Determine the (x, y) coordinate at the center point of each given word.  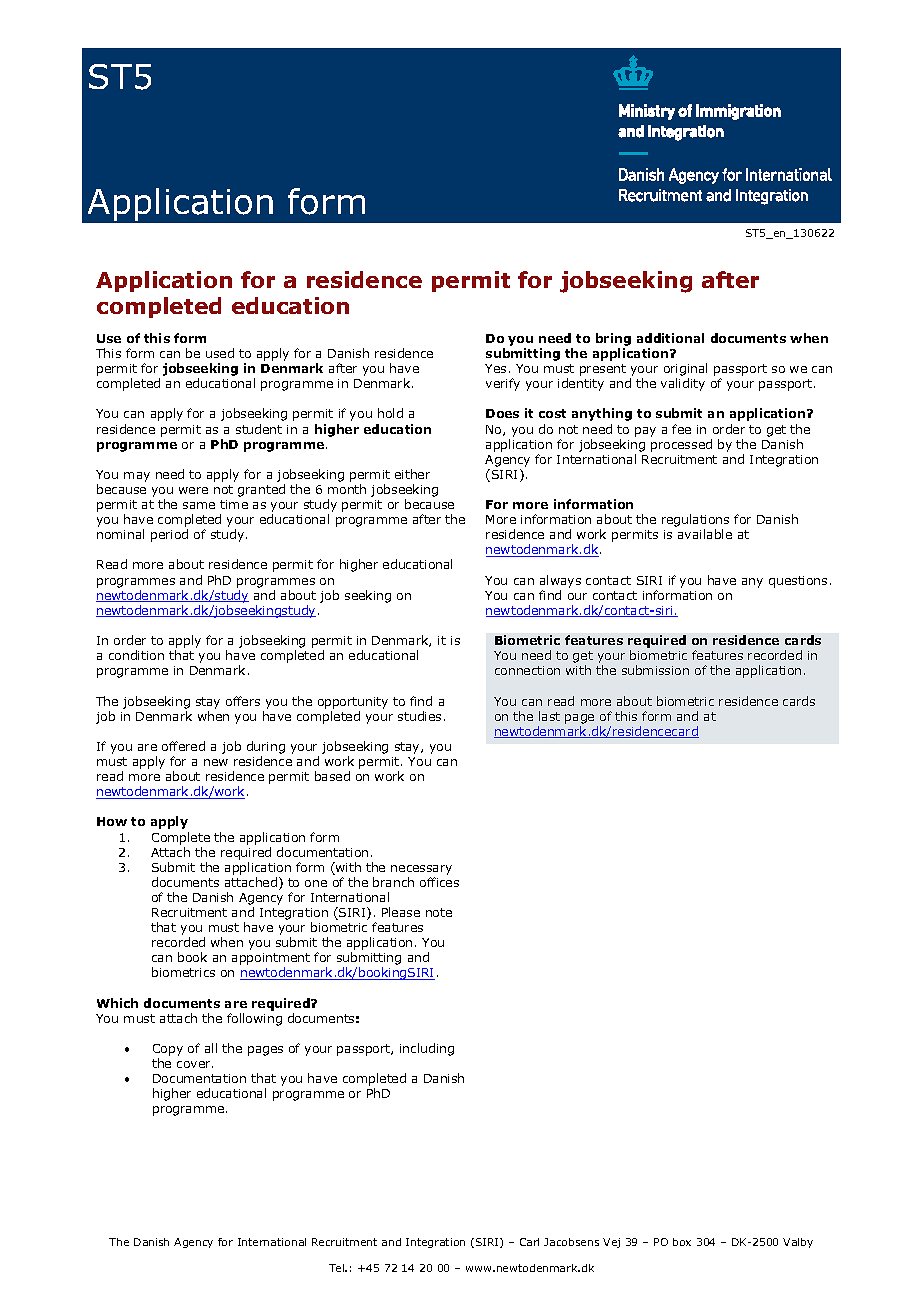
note (439, 912)
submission (655, 670)
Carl (529, 1242)
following (254, 1019)
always (560, 581)
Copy (168, 1050)
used (220, 353)
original (685, 371)
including (427, 1049)
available (705, 534)
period (169, 535)
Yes (495, 368)
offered (183, 746)
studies (419, 716)
